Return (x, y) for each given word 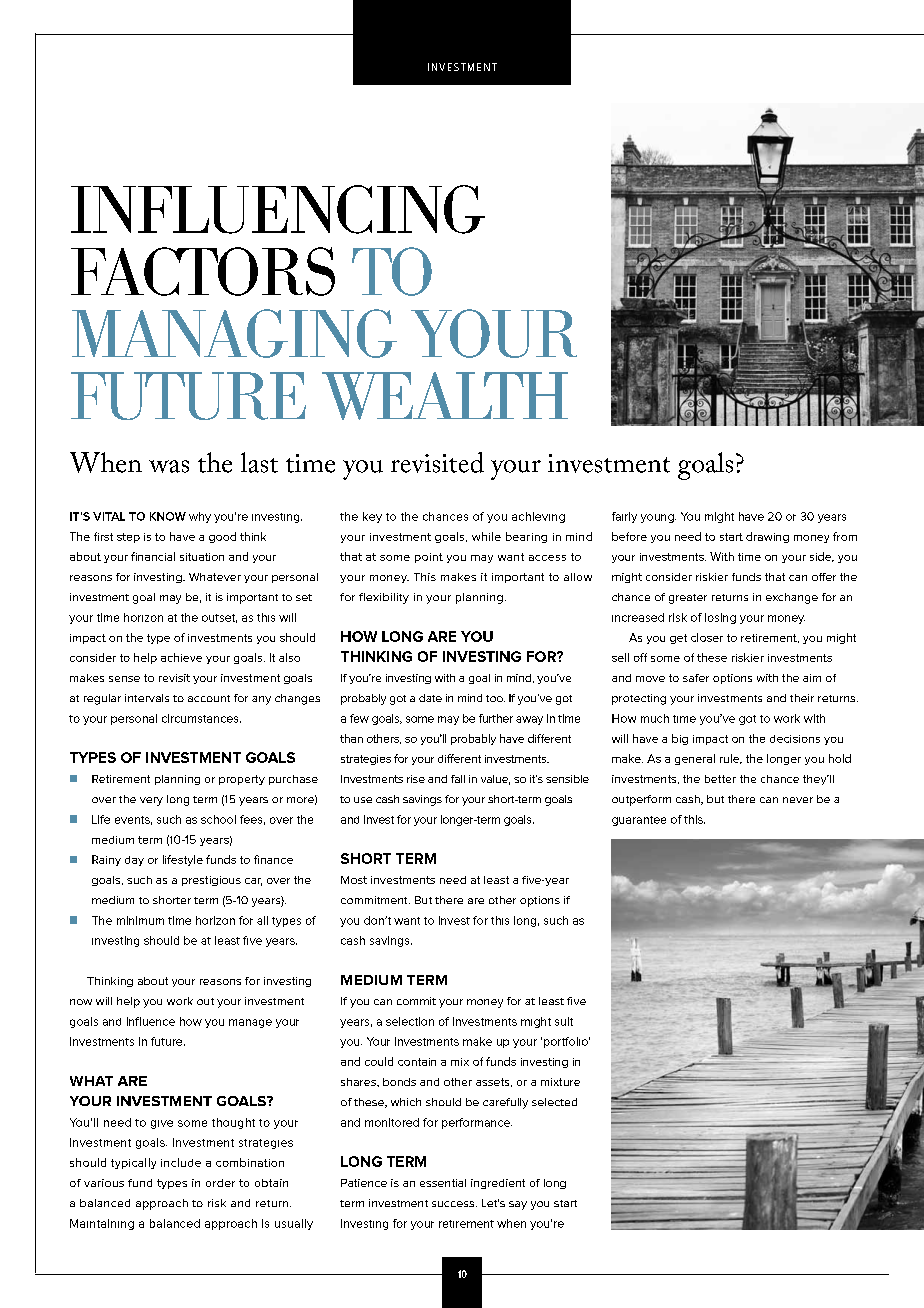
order (220, 1183)
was (169, 466)
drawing (767, 537)
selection (410, 1021)
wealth (445, 396)
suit (564, 1021)
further (496, 718)
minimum (140, 920)
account (209, 698)
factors (203, 271)
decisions (795, 739)
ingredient (498, 1184)
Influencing (278, 209)
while (486, 536)
